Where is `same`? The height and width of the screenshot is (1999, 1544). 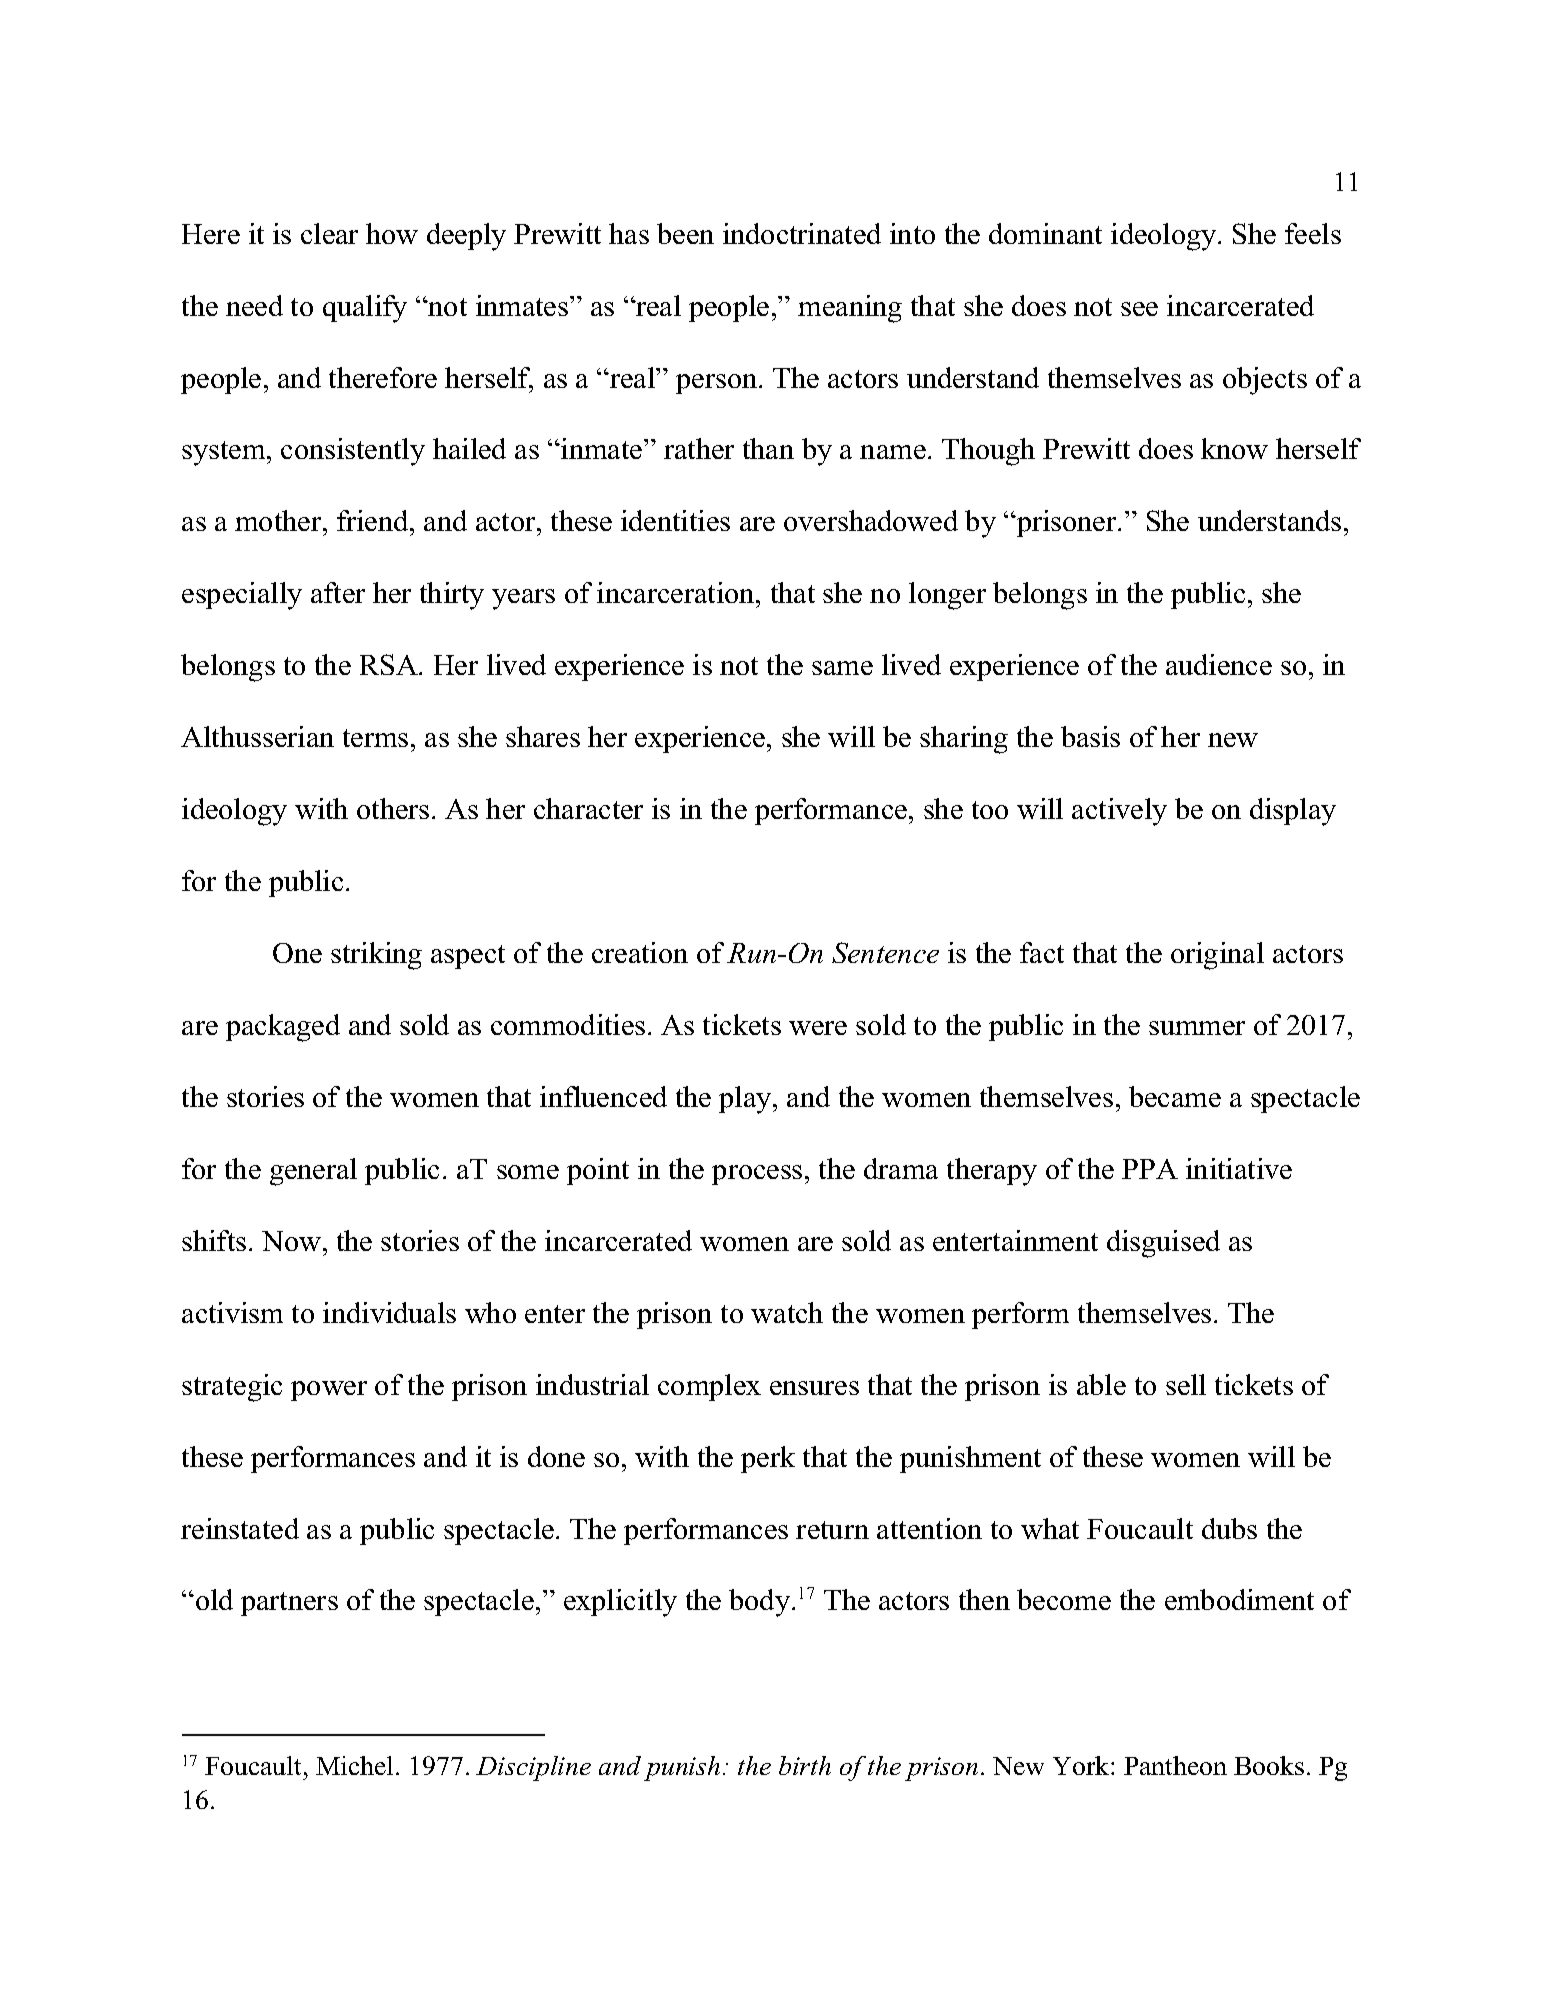 same is located at coordinates (842, 668).
